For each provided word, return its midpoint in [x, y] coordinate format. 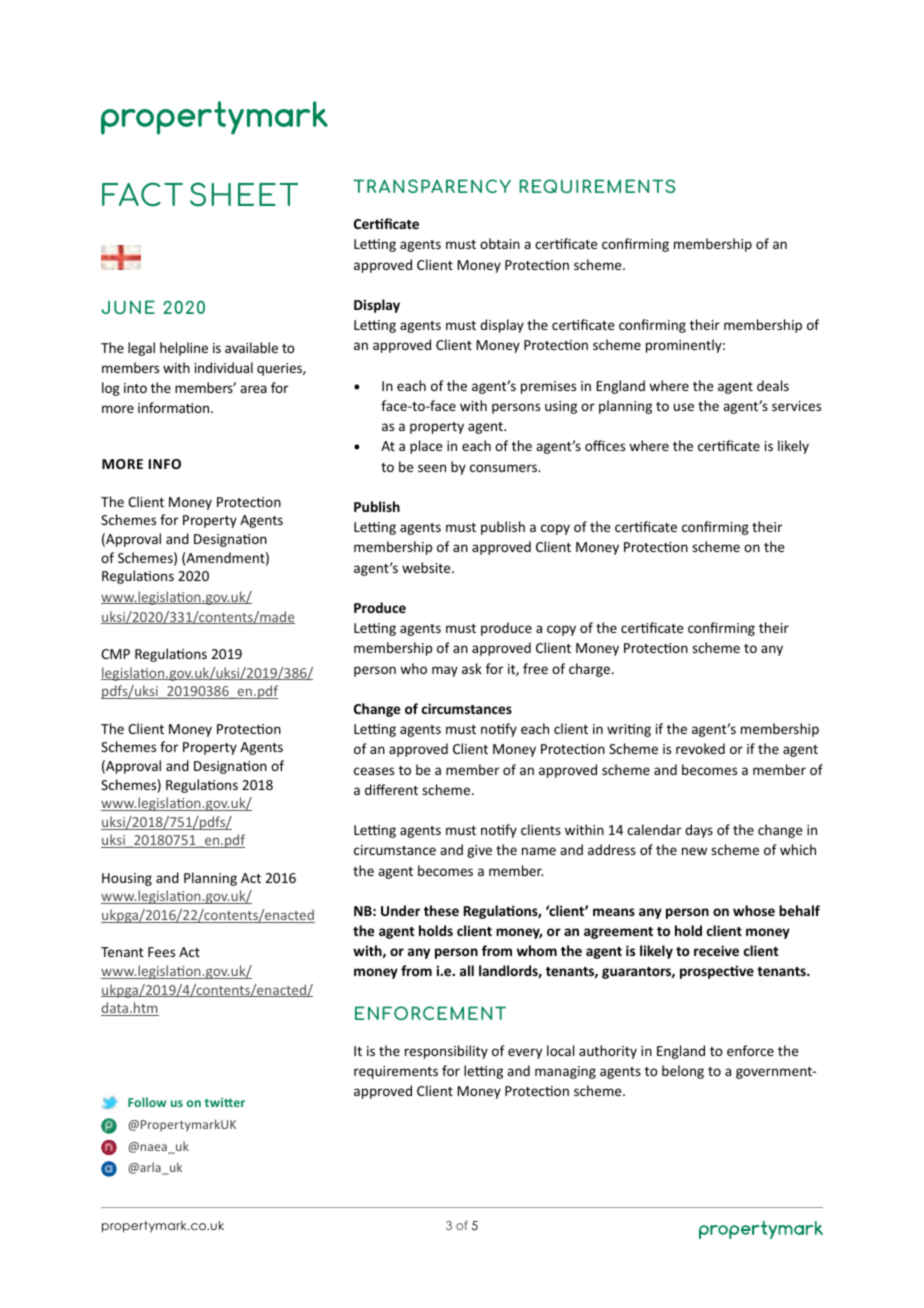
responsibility [446, 1052]
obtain [500, 243]
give [479, 851]
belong [683, 1072]
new [694, 851]
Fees [161, 952]
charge [589, 670]
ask [472, 668]
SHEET [244, 194]
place [426, 447]
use [684, 407]
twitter [225, 1102]
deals [773, 385]
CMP [115, 654]
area [253, 389]
